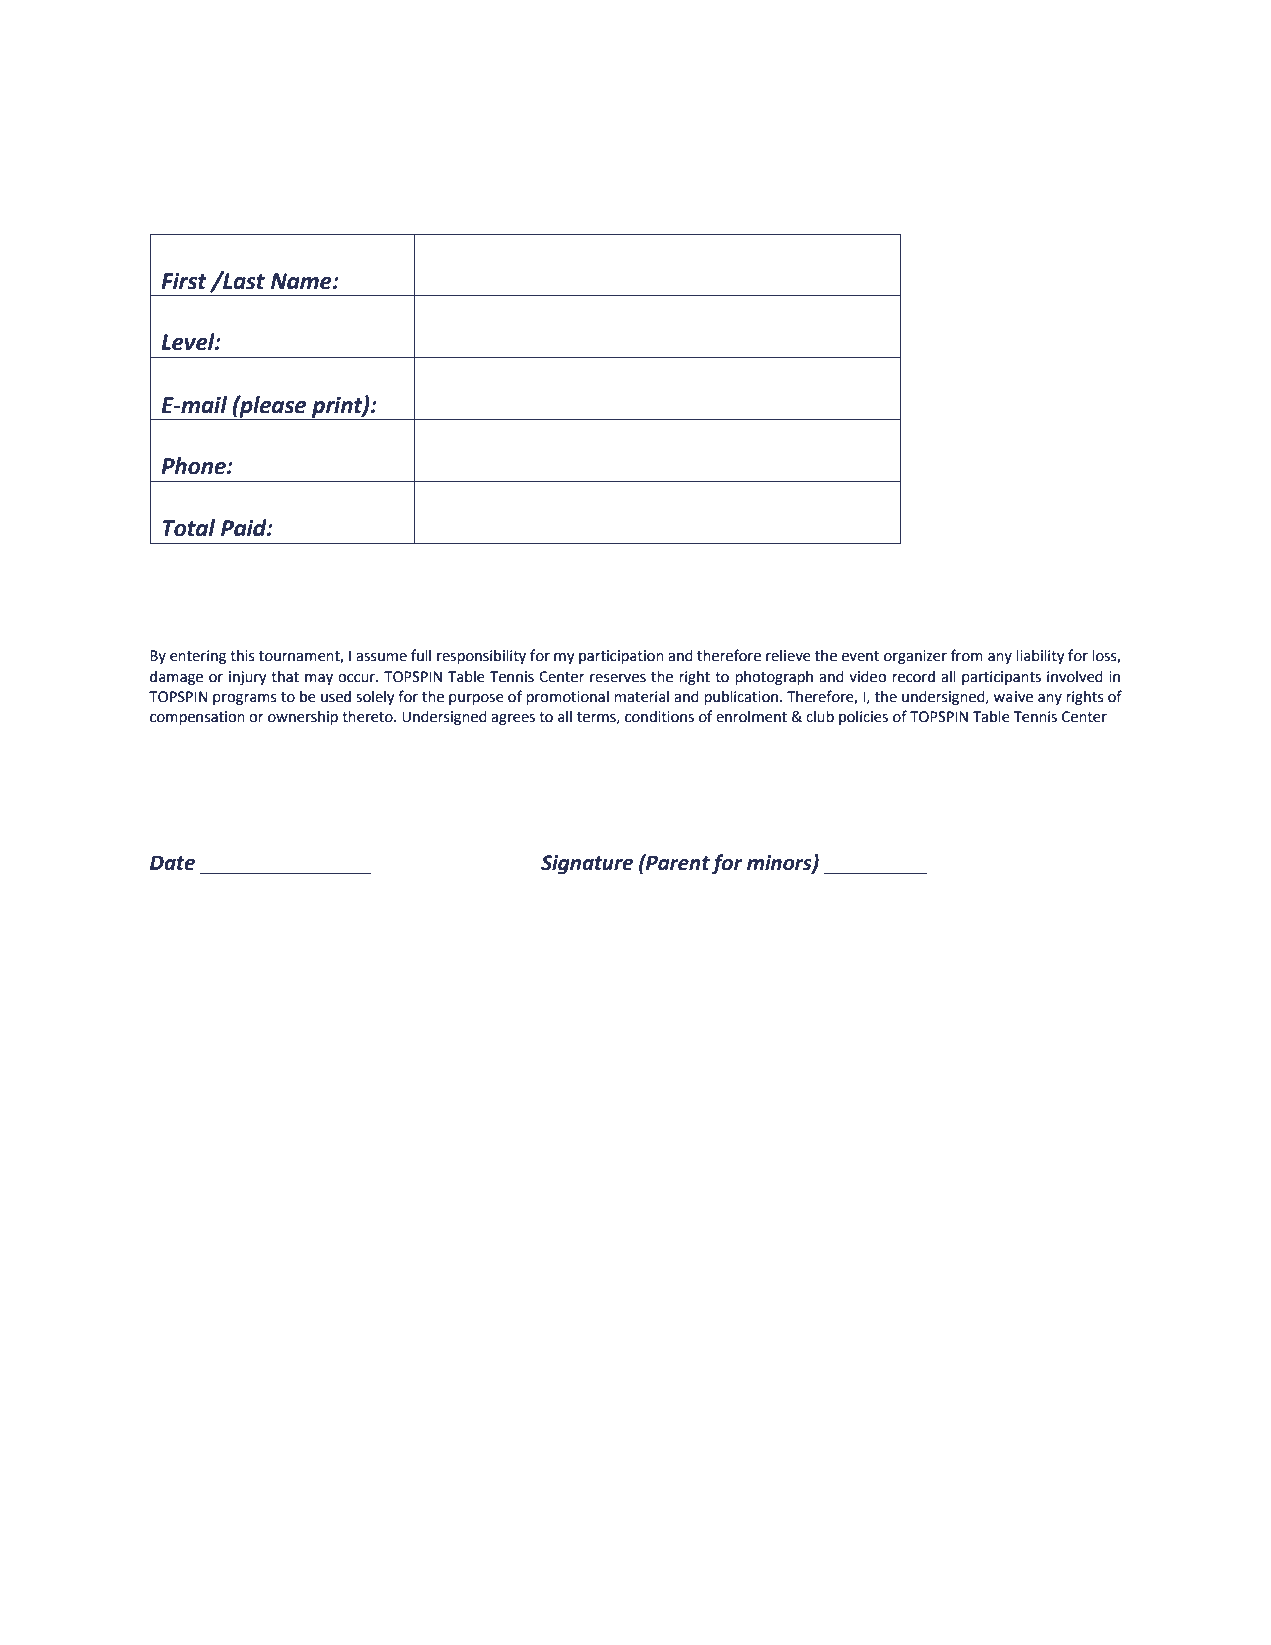 This screenshot has height=1645, width=1271. Describe the element at coordinates (915, 657) in the screenshot. I see `organizer` at that location.
